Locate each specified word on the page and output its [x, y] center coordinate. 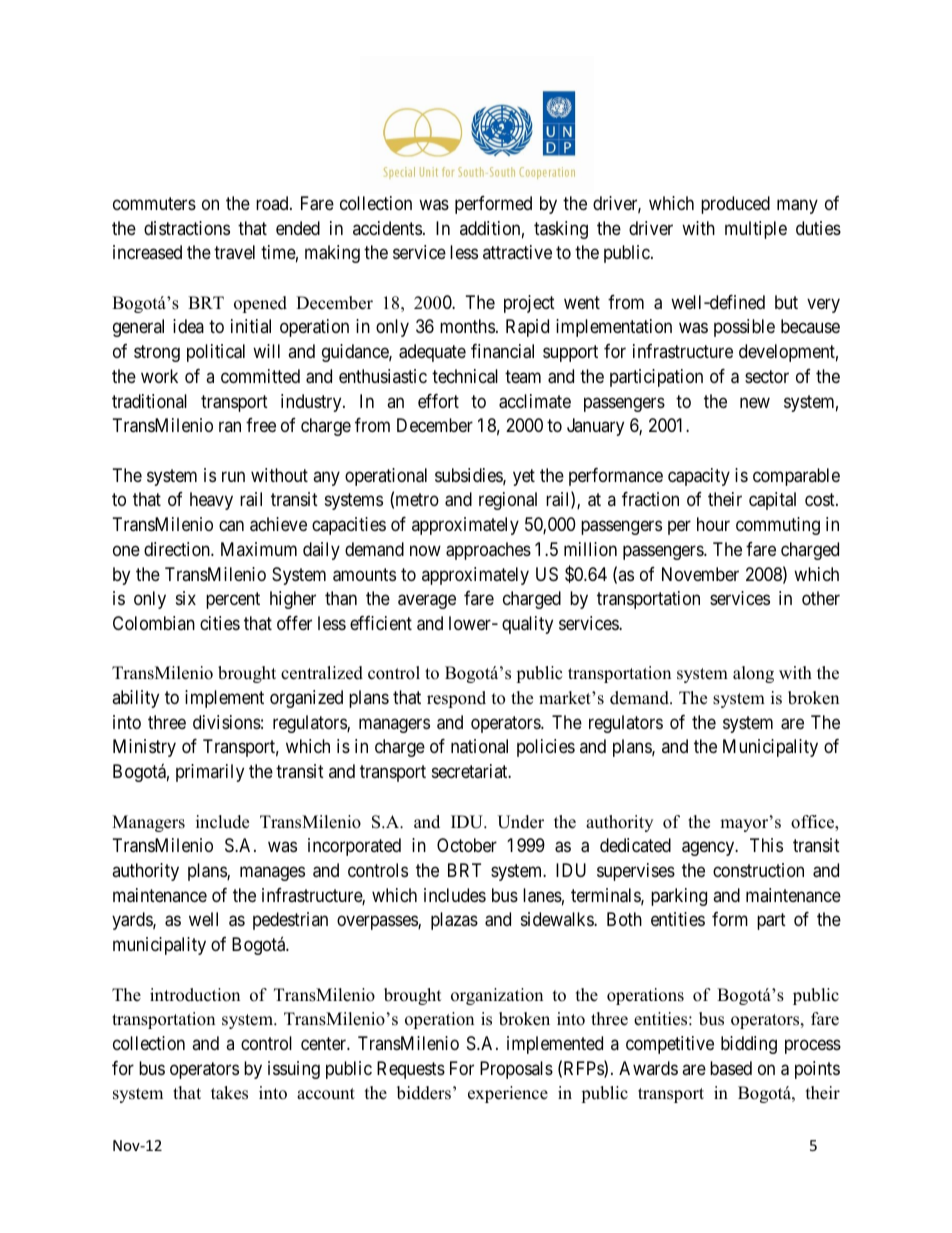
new [755, 402]
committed [260, 376]
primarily [210, 773]
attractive [517, 252]
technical [465, 376]
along [753, 674]
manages [272, 874]
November [700, 574]
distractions [187, 228]
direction [178, 549]
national [479, 746]
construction [758, 870]
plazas [454, 921]
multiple [756, 230]
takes [229, 1093]
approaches [488, 551]
